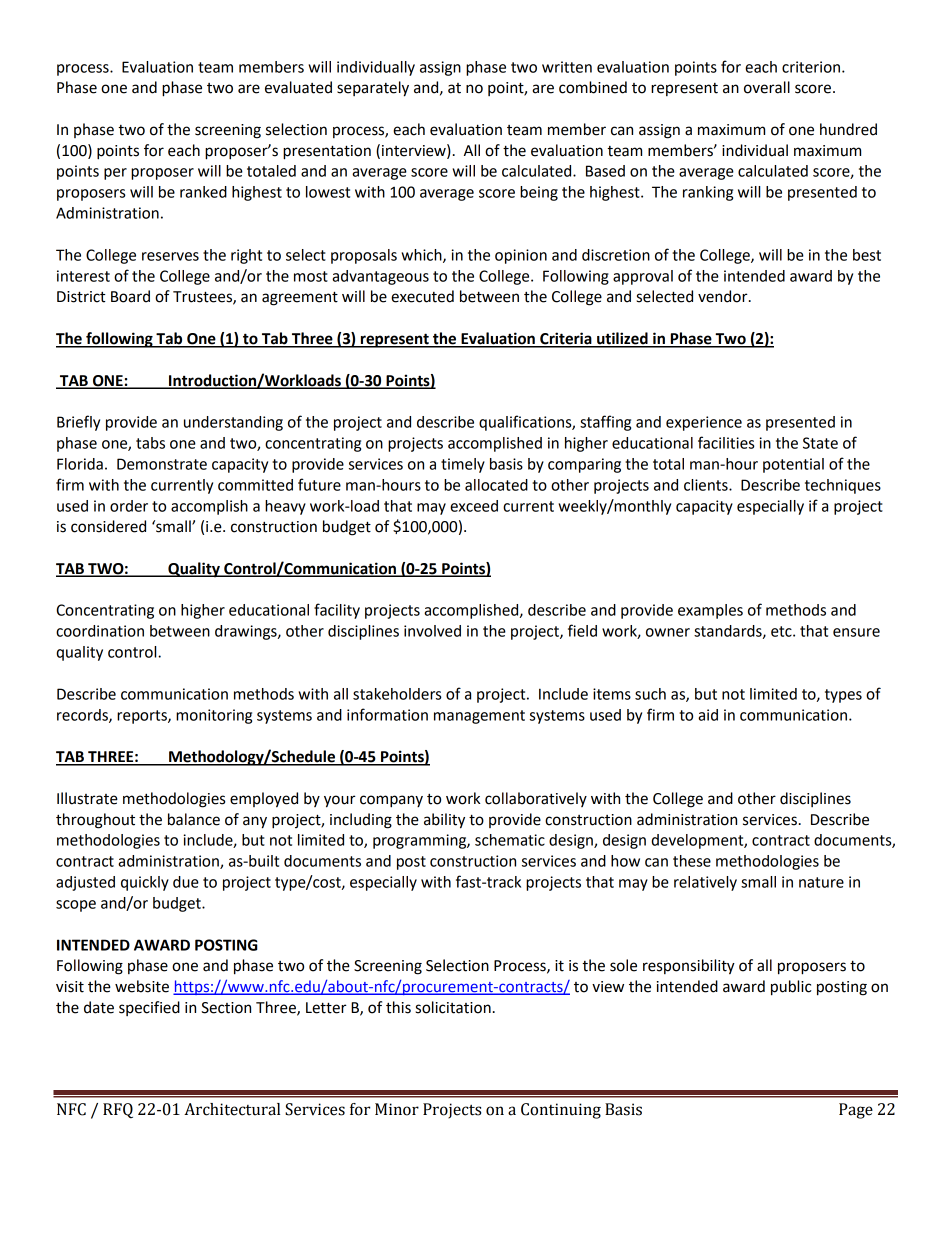 This screenshot has height=1233, width=952. I want to click on understanding, so click(233, 423).
